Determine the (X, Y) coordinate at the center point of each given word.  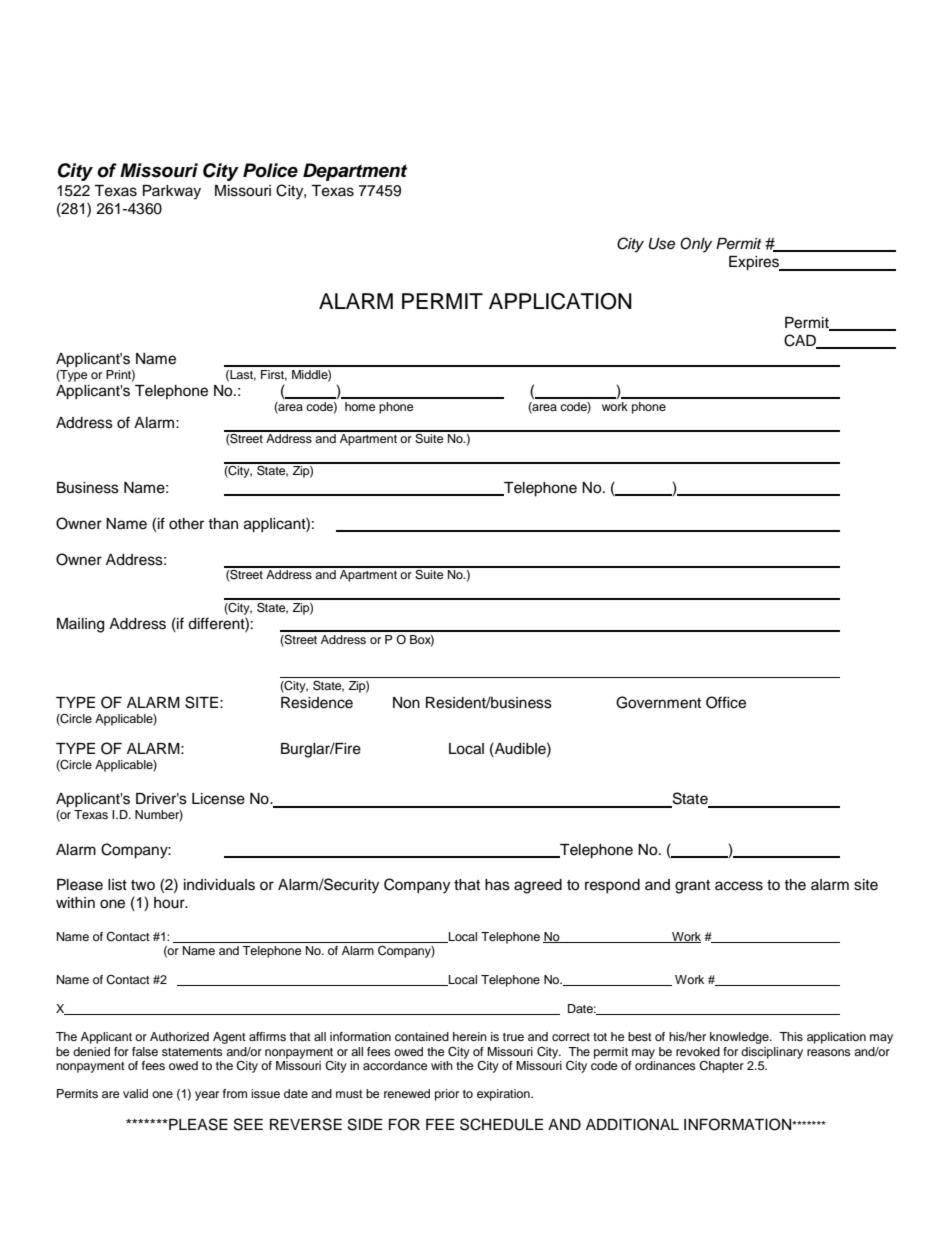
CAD (801, 341)
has (497, 885)
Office (726, 702)
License (218, 799)
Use (662, 244)
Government (658, 702)
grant (692, 887)
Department (355, 172)
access (739, 886)
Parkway (172, 192)
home (360, 406)
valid (135, 1093)
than (223, 523)
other (186, 524)
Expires (755, 263)
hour (170, 903)
